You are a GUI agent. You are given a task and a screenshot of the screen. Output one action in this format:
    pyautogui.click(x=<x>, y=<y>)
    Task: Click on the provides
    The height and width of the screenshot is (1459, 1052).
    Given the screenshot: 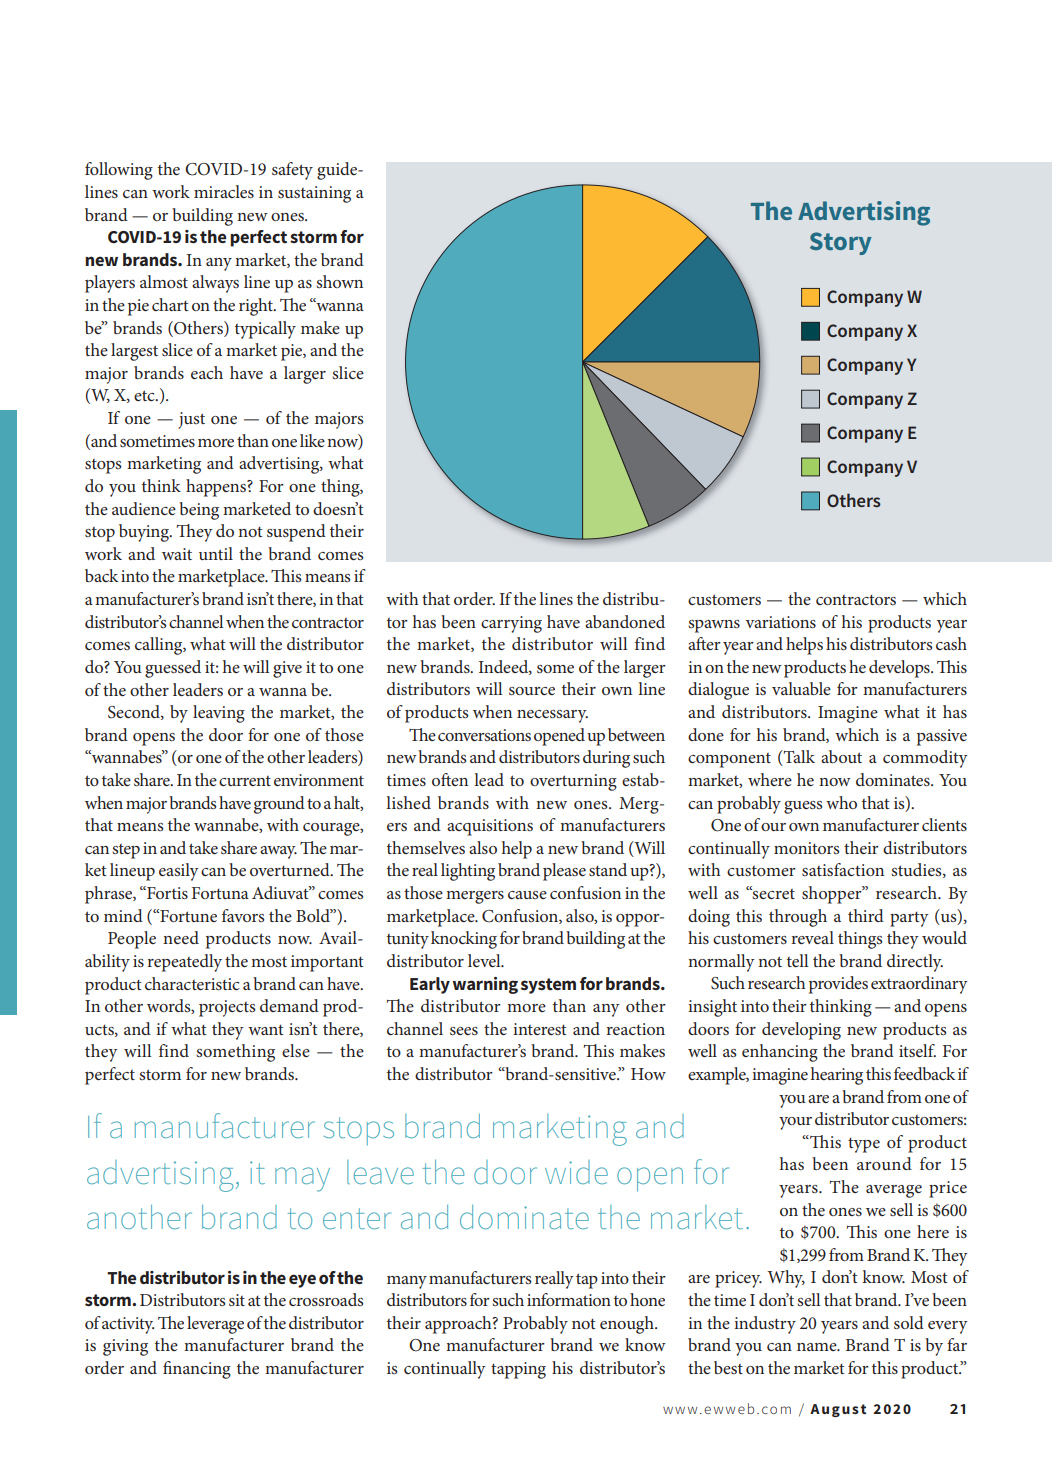 What is the action you would take?
    pyautogui.click(x=838, y=985)
